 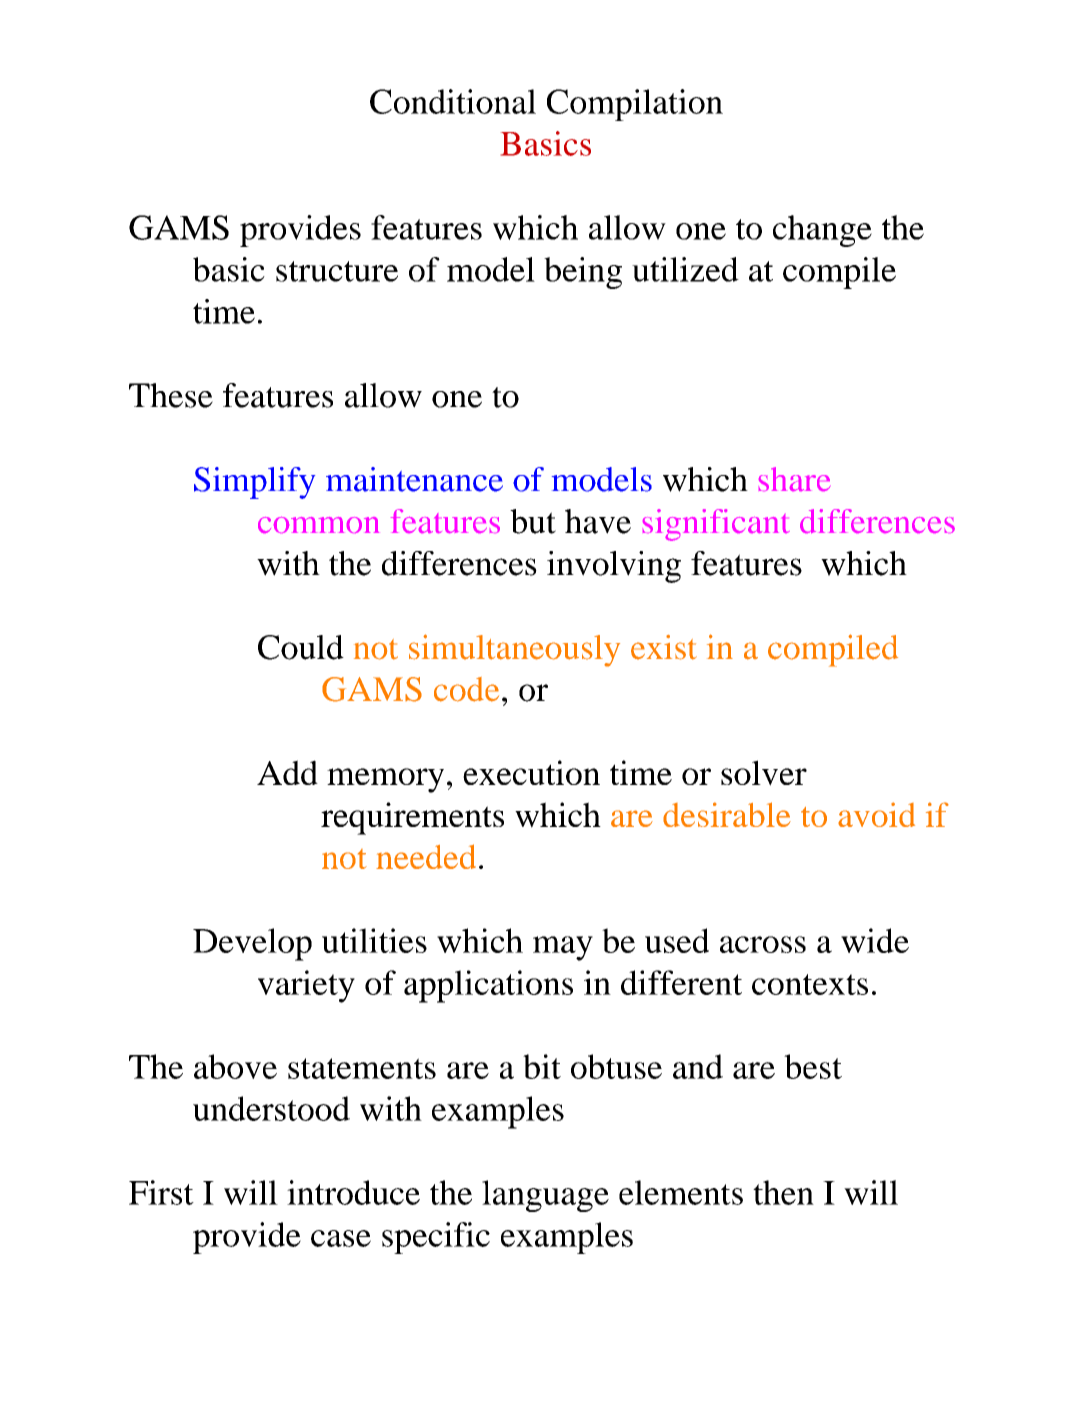 I want to click on First, so click(x=161, y=1192).
